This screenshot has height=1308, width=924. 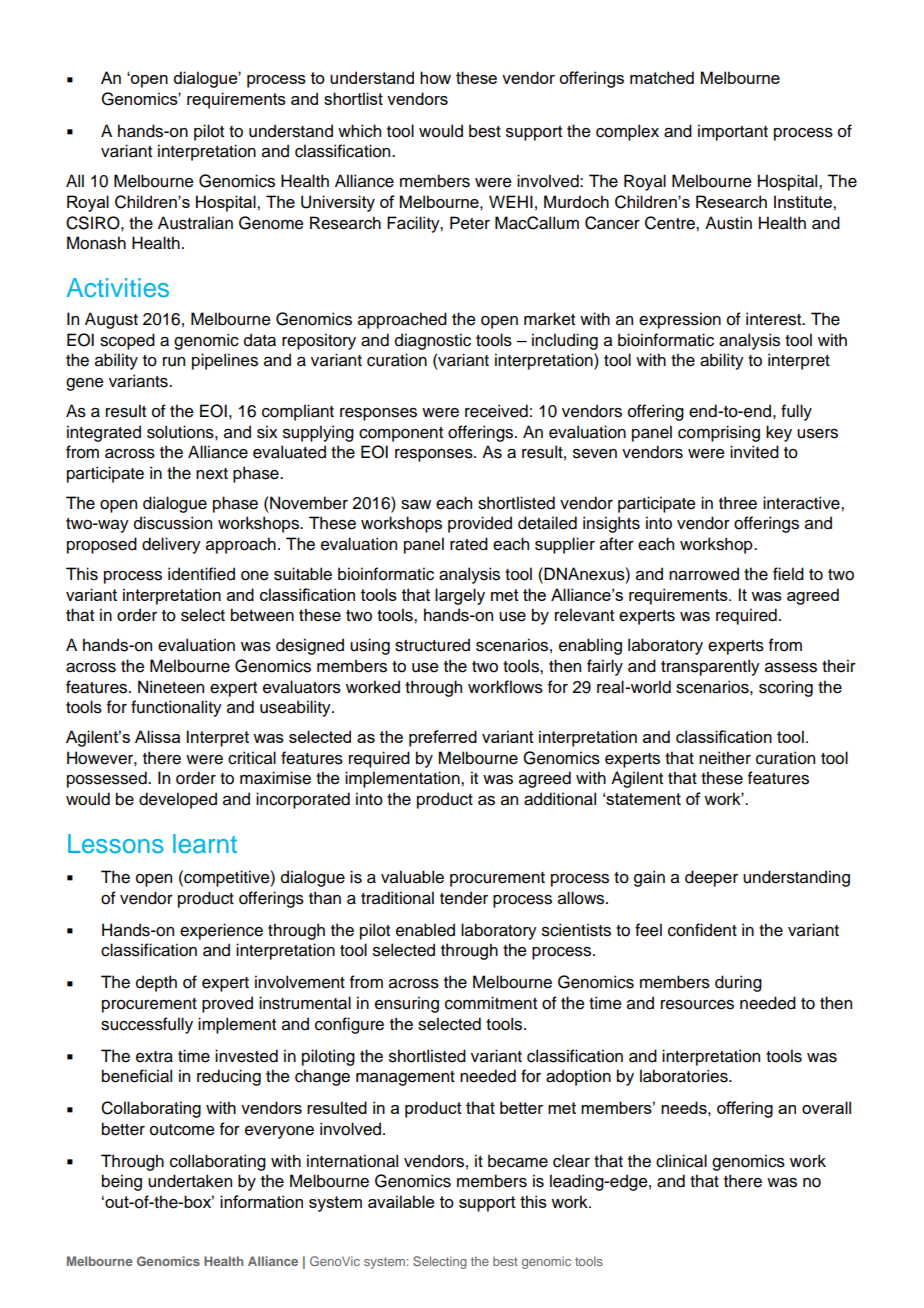 What do you see at coordinates (733, 132) in the screenshot?
I see `important` at bounding box center [733, 132].
